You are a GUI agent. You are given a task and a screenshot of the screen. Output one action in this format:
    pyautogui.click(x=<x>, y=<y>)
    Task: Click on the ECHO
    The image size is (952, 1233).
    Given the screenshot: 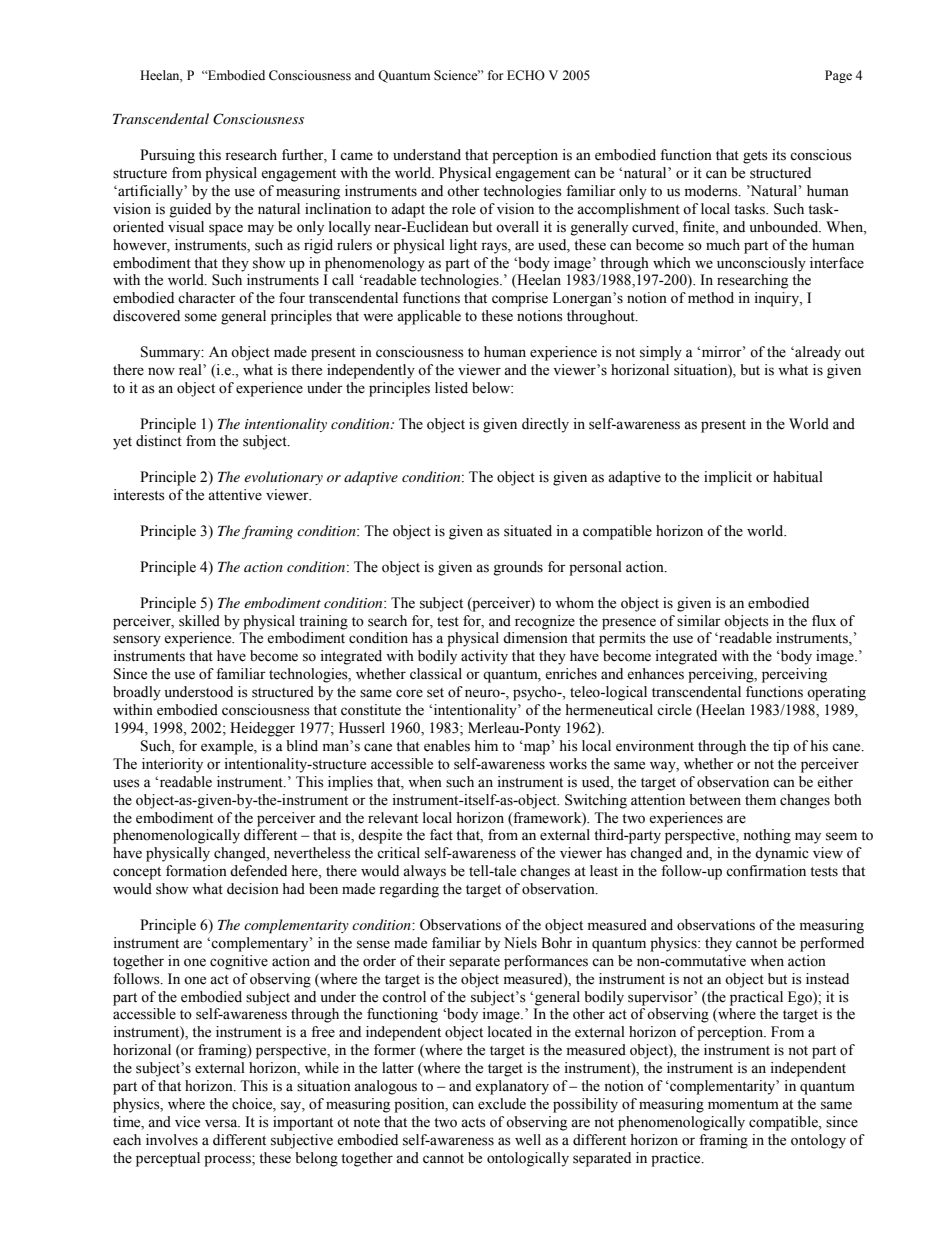 What is the action you would take?
    pyautogui.click(x=526, y=75)
